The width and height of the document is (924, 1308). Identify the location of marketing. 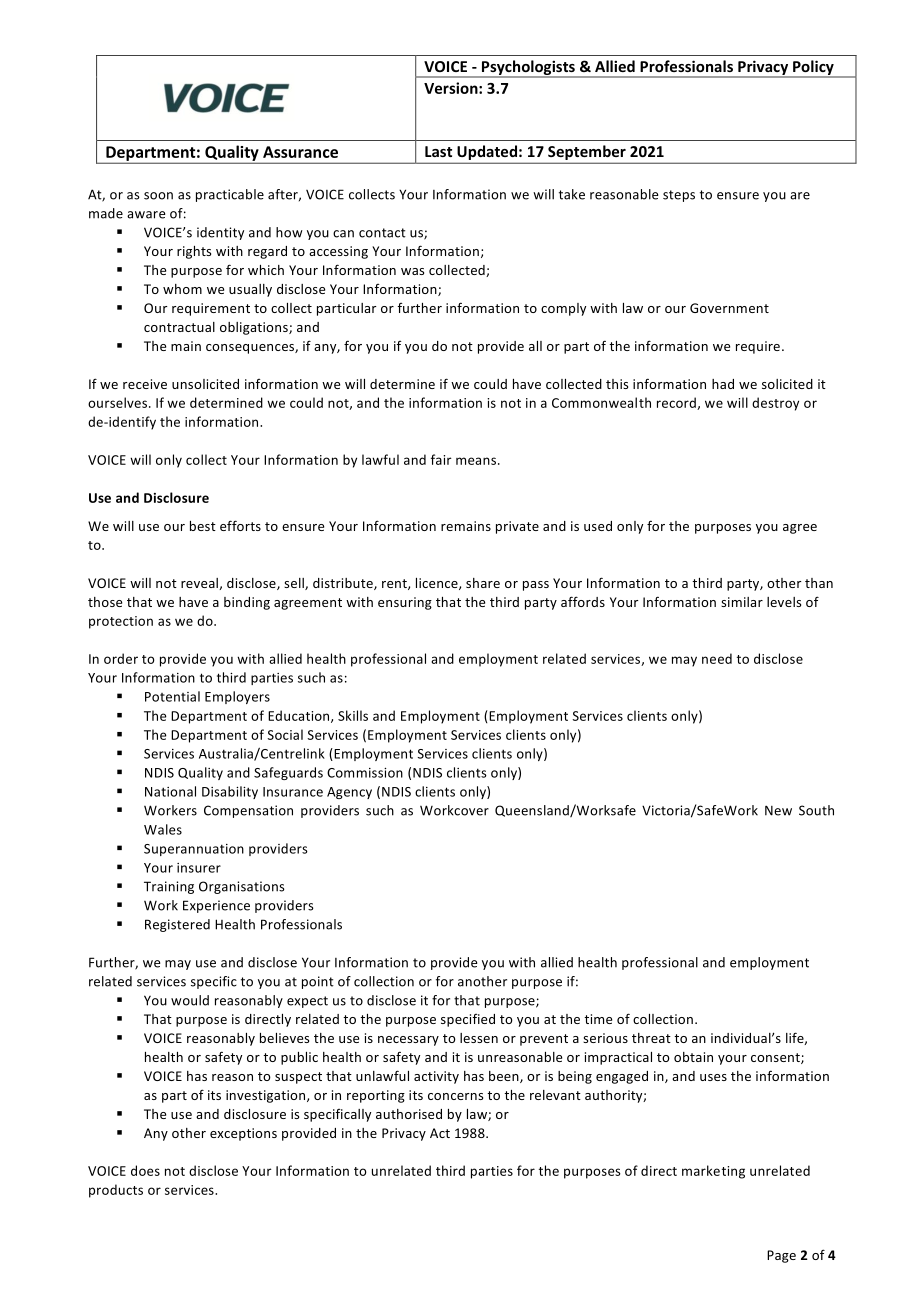
(713, 1172).
